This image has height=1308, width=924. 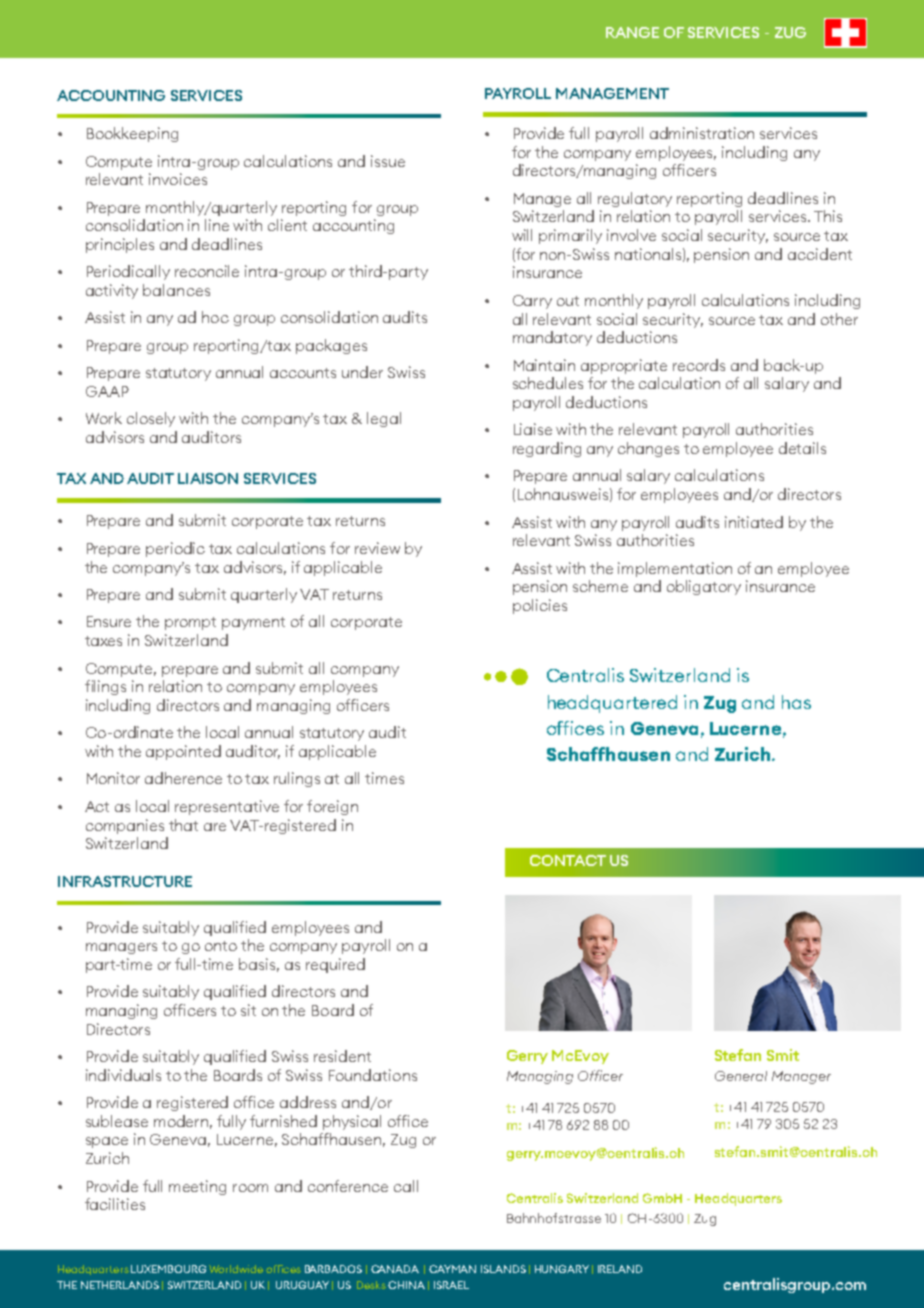 I want to click on Bookkeeping, so click(x=132, y=134).
